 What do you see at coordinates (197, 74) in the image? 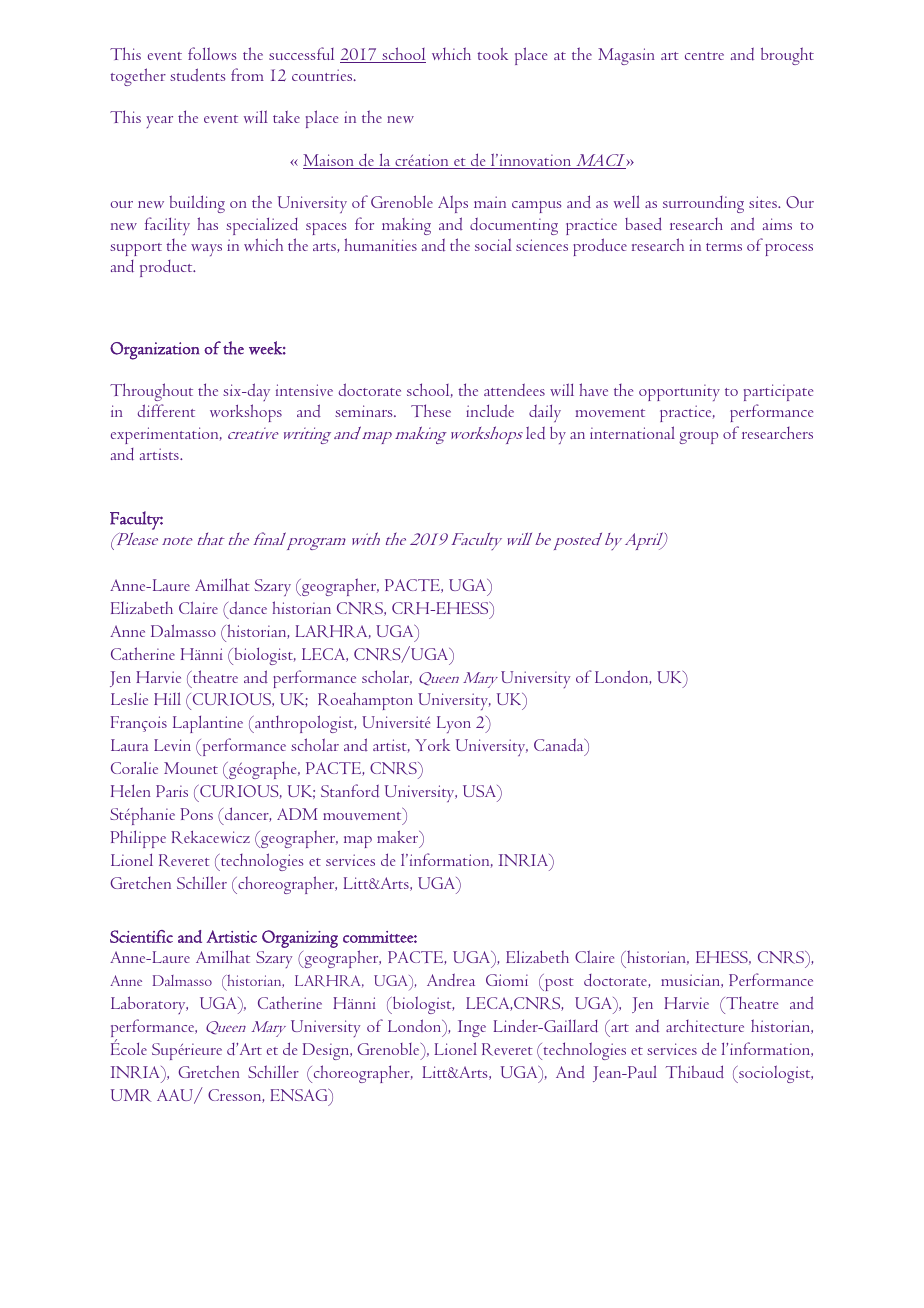
I see `students` at bounding box center [197, 74].
